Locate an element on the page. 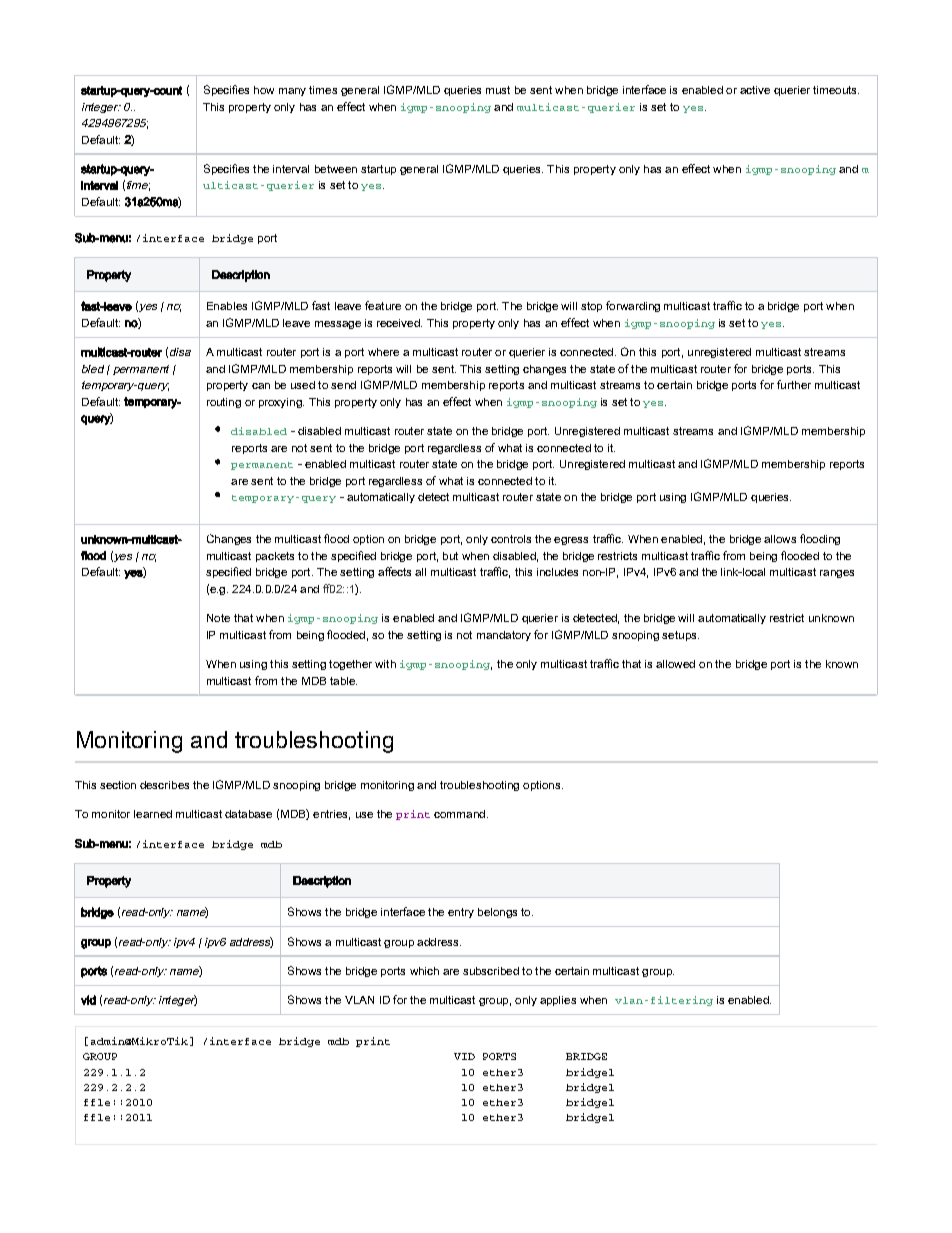 This image has width=952, height=1233. which is located at coordinates (424, 971).
